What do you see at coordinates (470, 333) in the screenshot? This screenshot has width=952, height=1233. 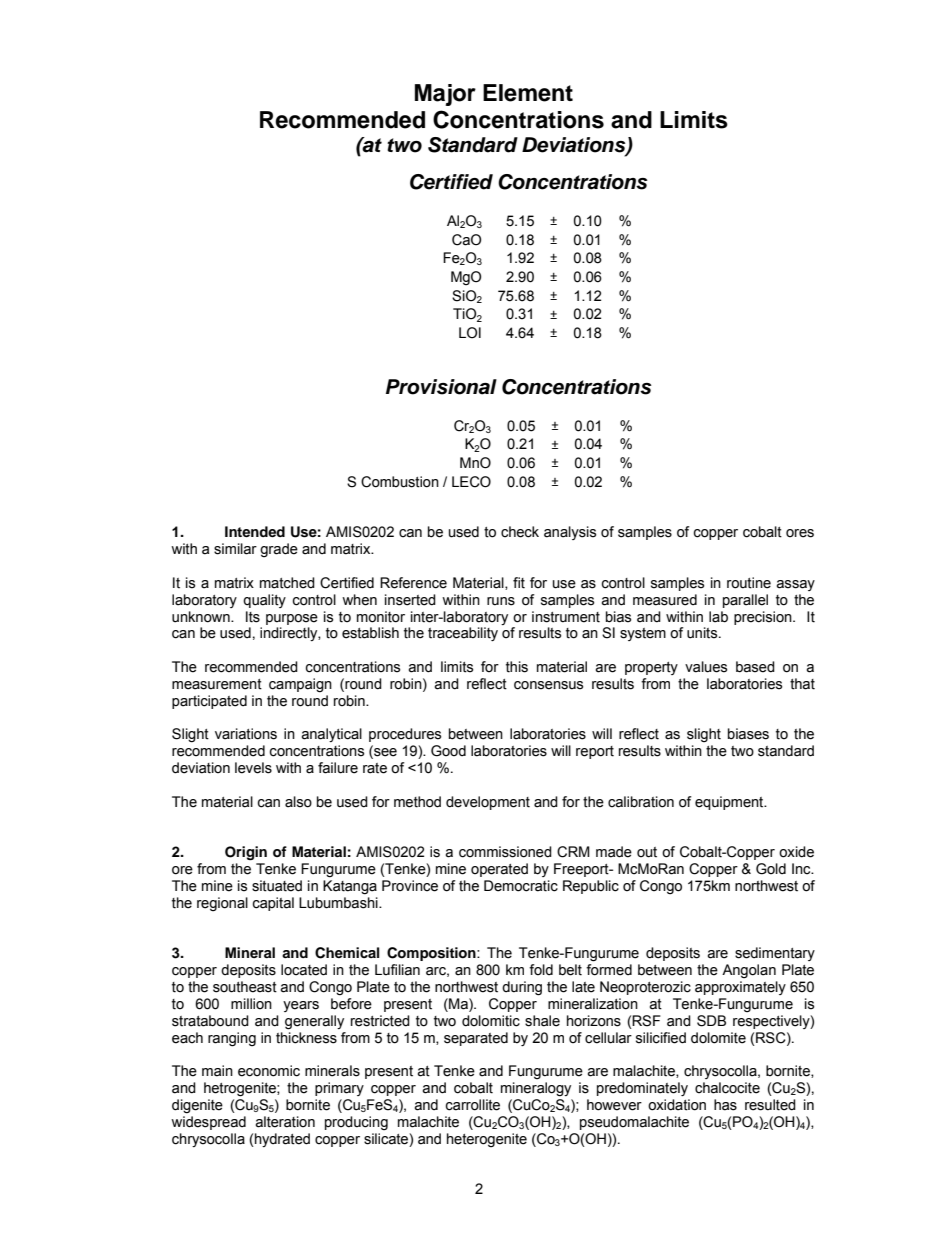 I see `LOI` at bounding box center [470, 333].
